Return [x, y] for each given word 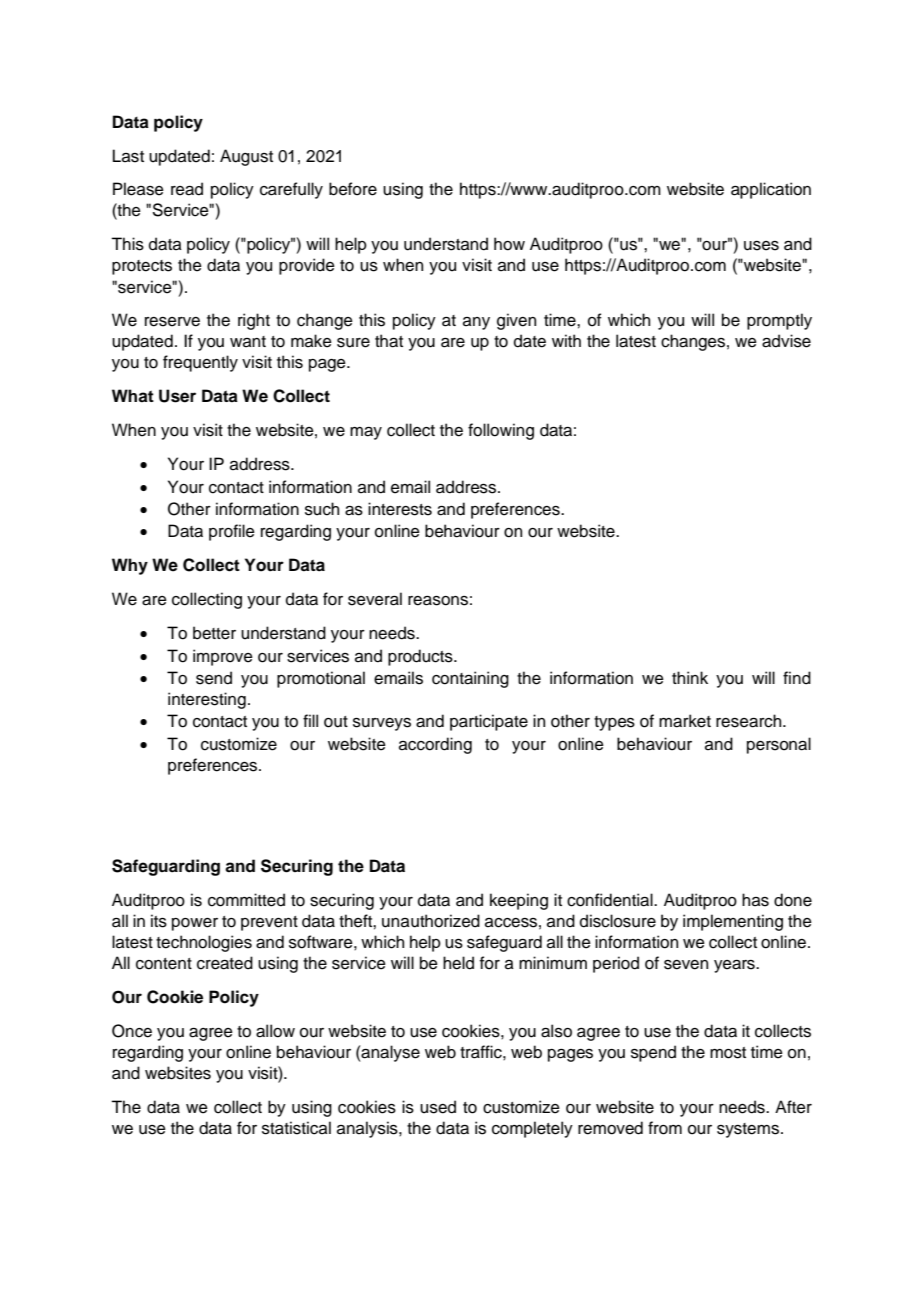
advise [786, 341]
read [187, 189]
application [771, 190]
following [501, 431]
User [177, 396]
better [214, 633]
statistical [296, 1128]
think [690, 677]
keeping [519, 901]
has [755, 900]
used [438, 1107]
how [509, 244]
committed [246, 900]
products [421, 657]
